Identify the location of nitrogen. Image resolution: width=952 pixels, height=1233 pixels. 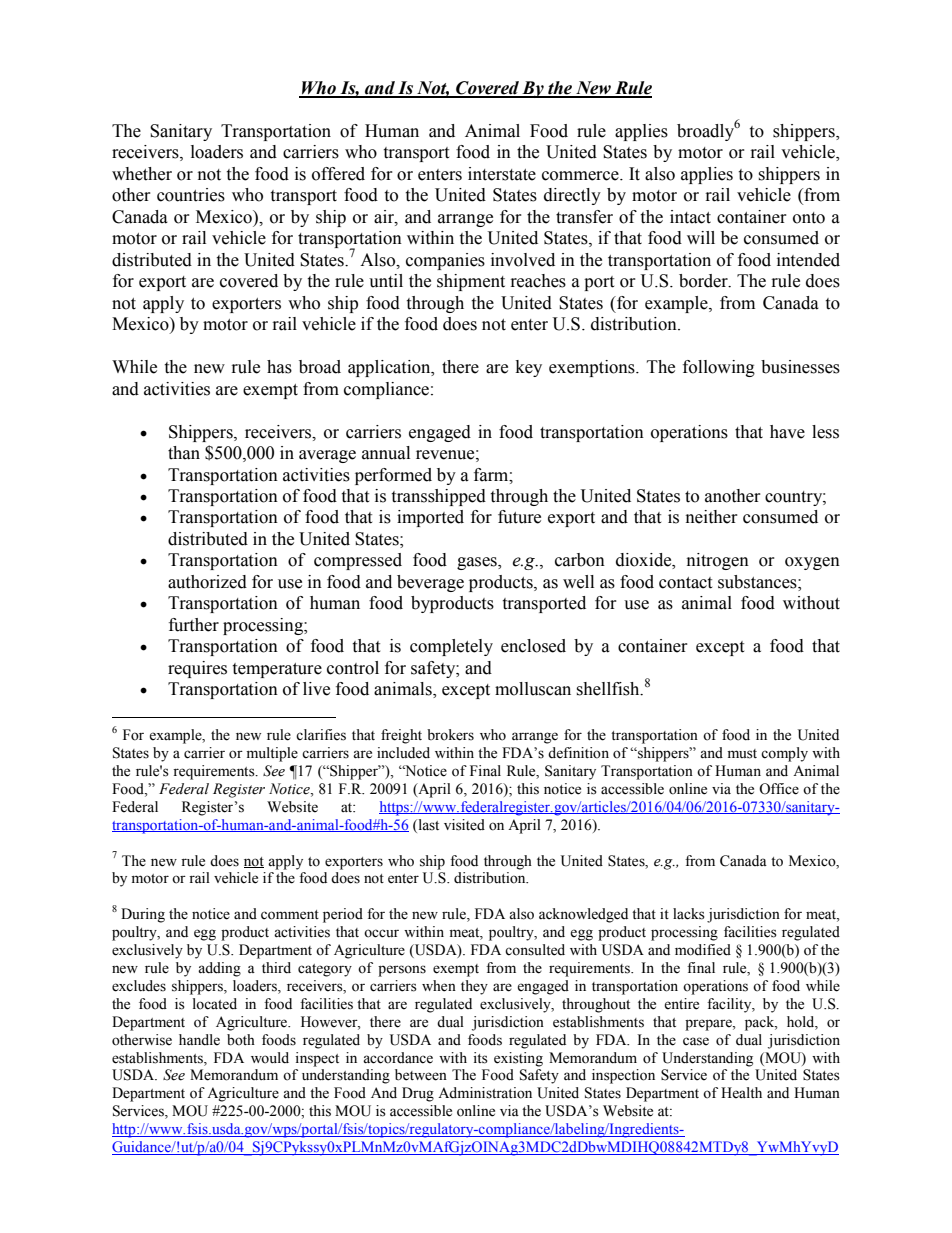
(718, 561).
